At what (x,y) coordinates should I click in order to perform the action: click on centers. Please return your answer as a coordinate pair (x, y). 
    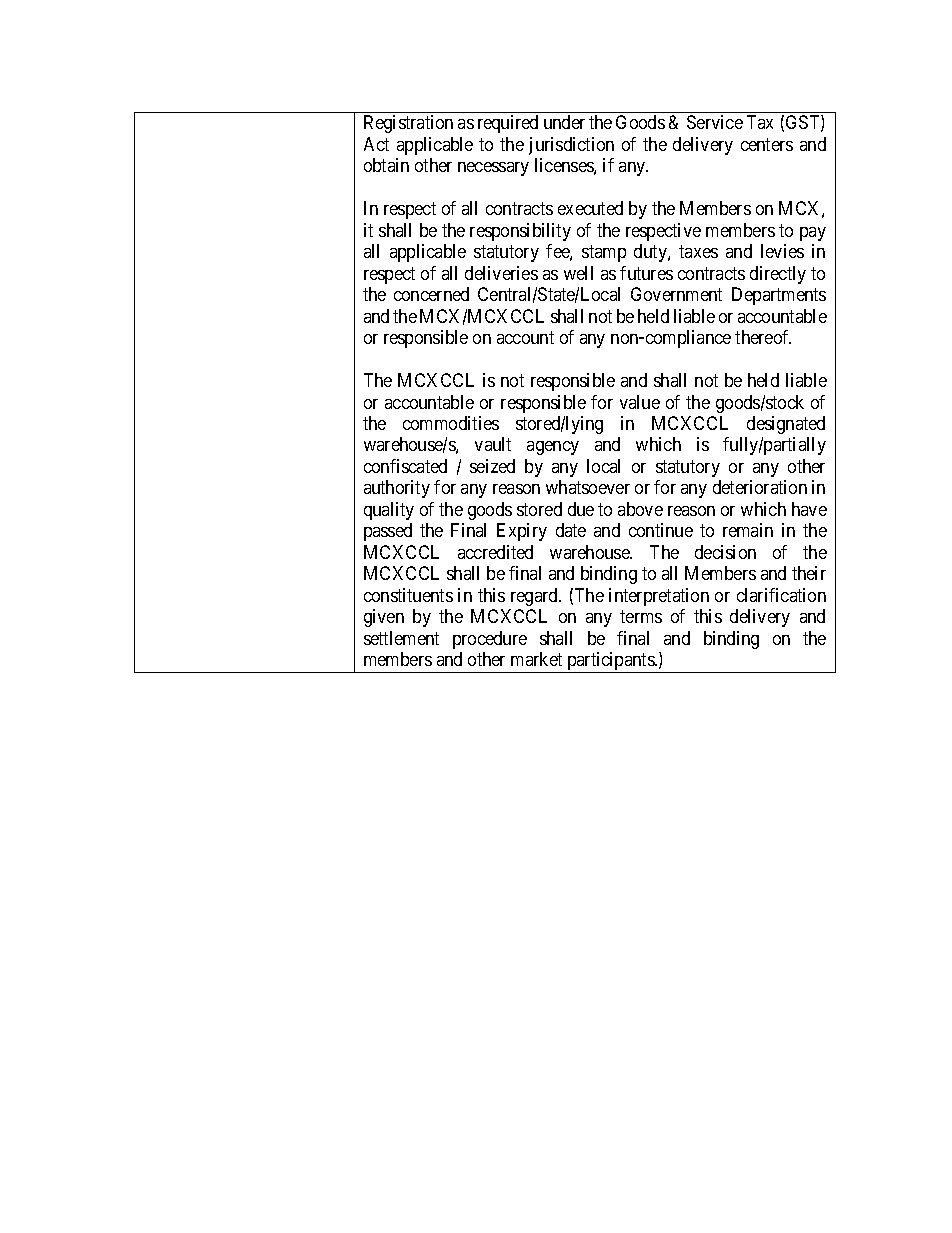
    Looking at the image, I should click on (767, 144).
